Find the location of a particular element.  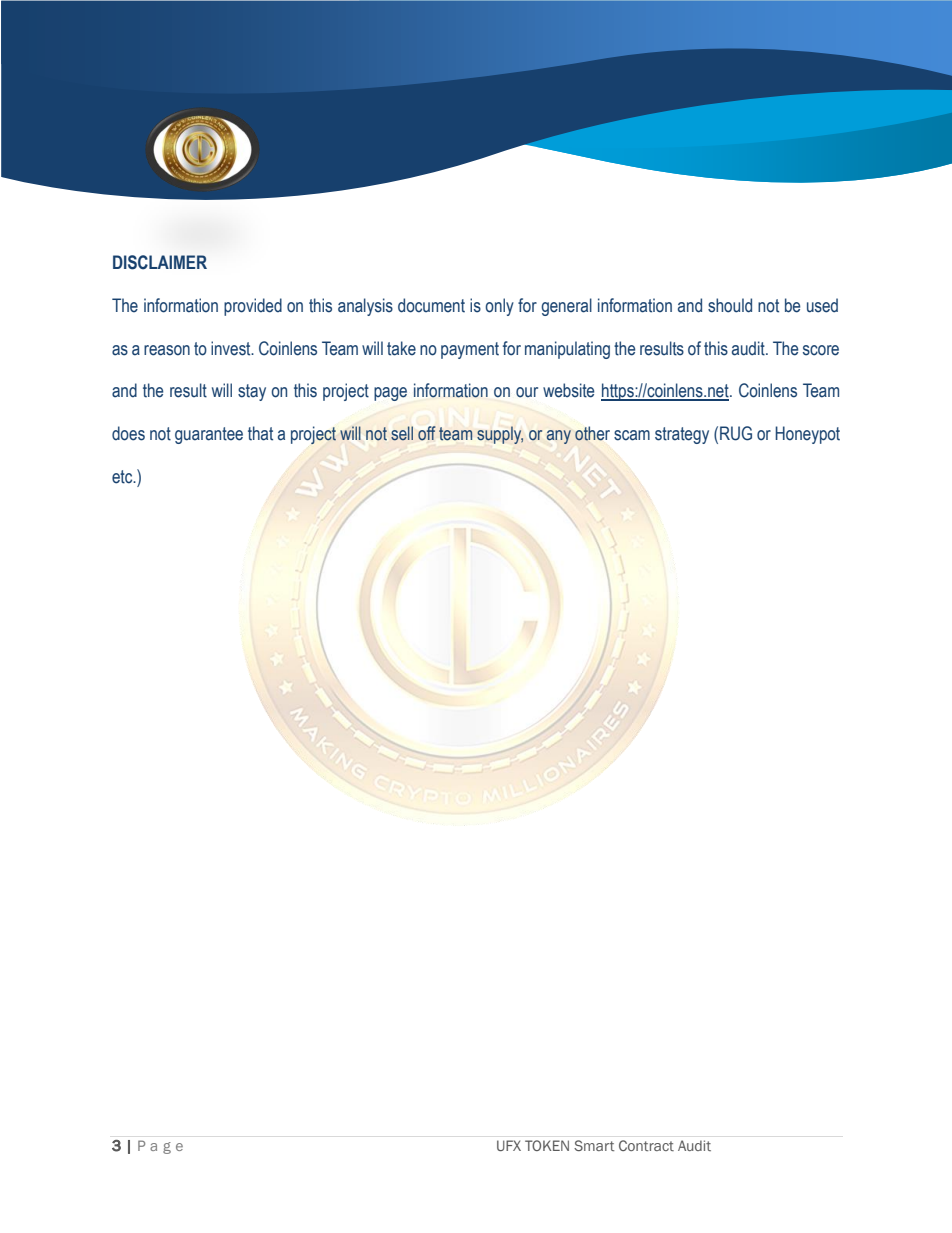

etc is located at coordinates (123, 477).
